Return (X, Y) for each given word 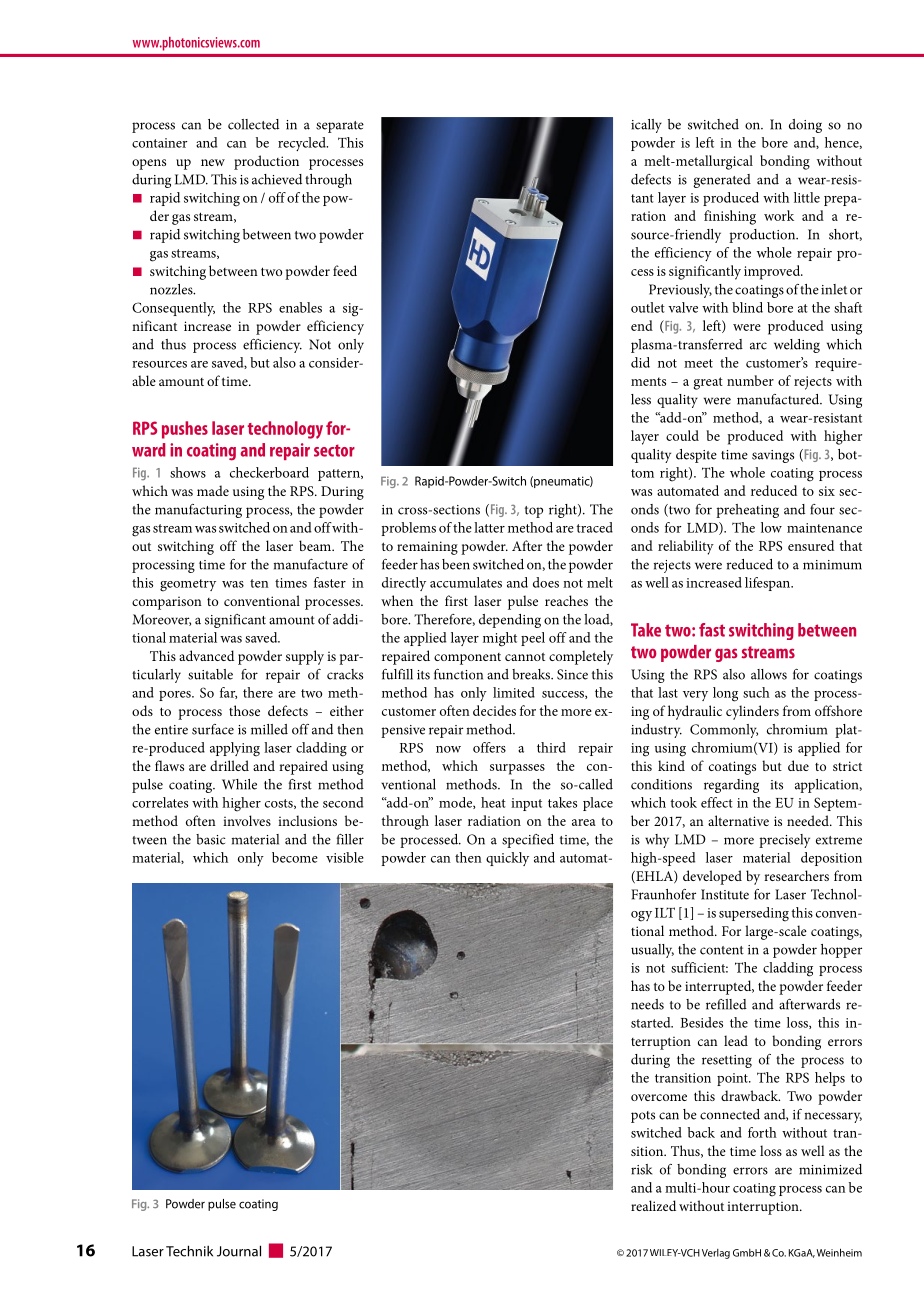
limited (514, 692)
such (756, 692)
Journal (239, 1251)
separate (340, 127)
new (213, 162)
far (228, 693)
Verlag (716, 1254)
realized (653, 1205)
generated (722, 181)
